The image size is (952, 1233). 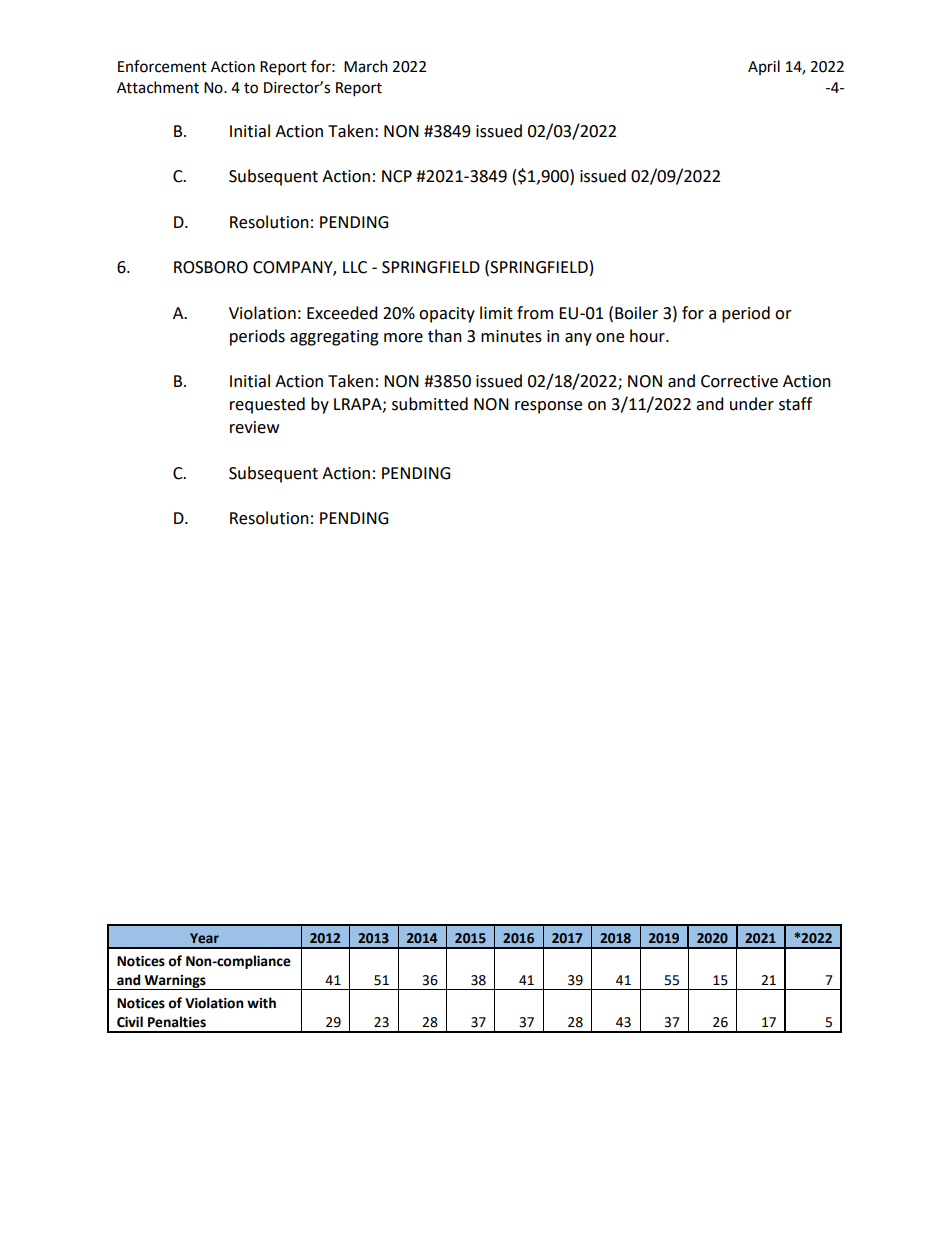 What do you see at coordinates (158, 87) in the page?
I see `Attachment` at bounding box center [158, 87].
